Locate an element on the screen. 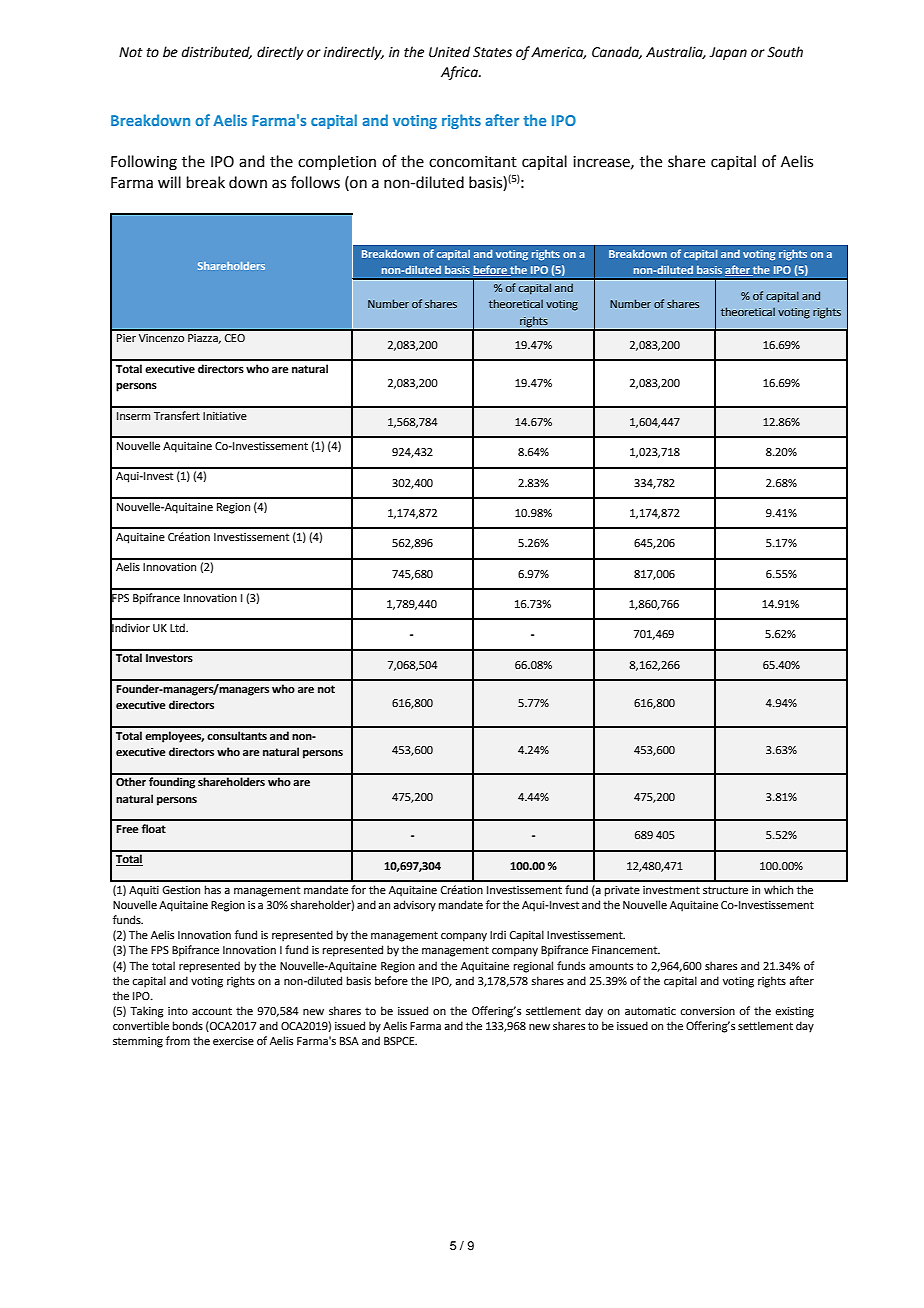 Image resolution: width=924 pixels, height=1308 pixels. Africa is located at coordinates (460, 73).
